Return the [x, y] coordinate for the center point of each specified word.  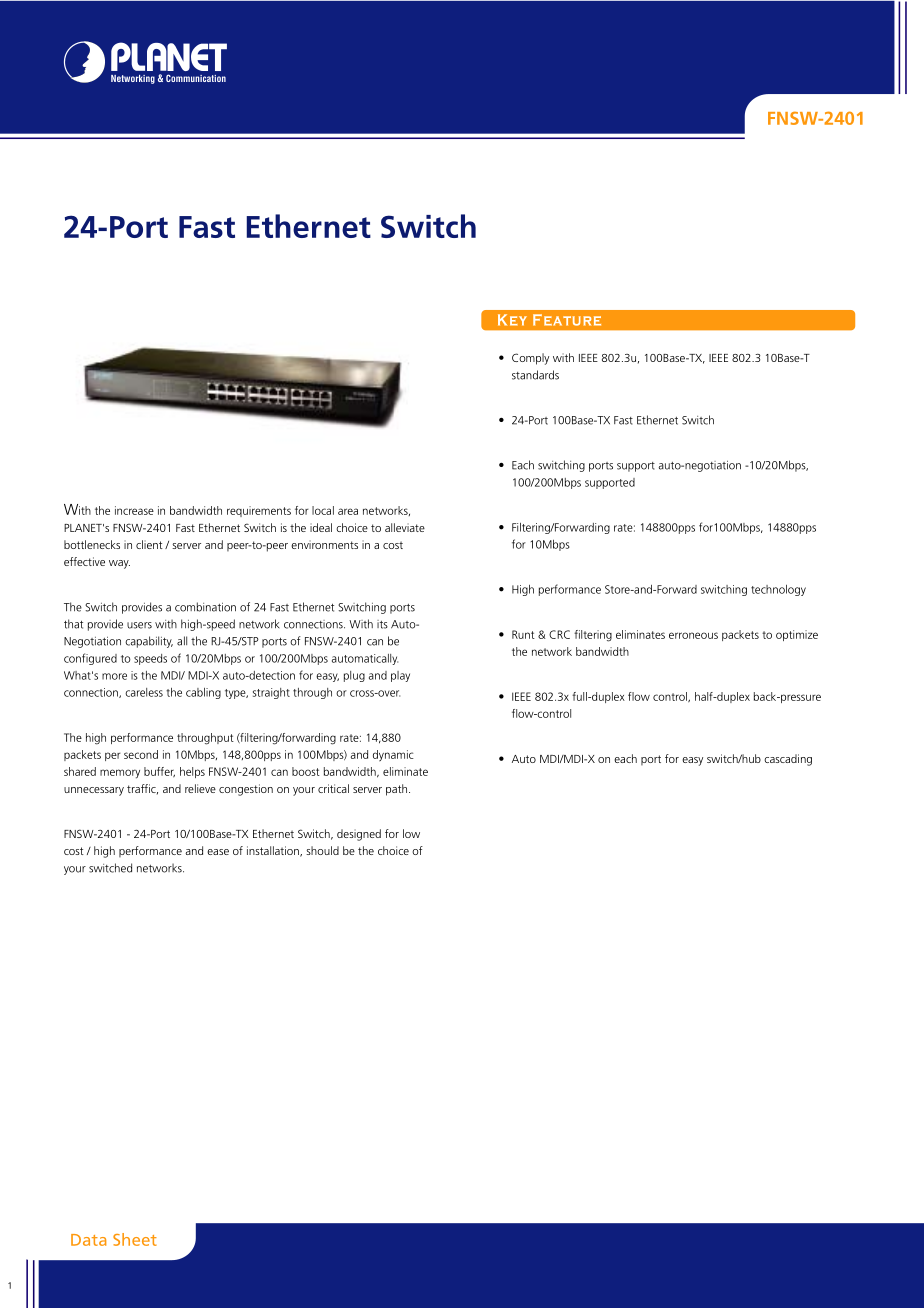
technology [778, 590]
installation [274, 851]
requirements [259, 511]
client [149, 544]
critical [333, 788]
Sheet [135, 1239]
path [398, 790]
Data [88, 1240]
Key [512, 320]
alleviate [405, 527]
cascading [788, 760]
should [322, 850]
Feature [567, 320]
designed [359, 835]
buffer [159, 772]
